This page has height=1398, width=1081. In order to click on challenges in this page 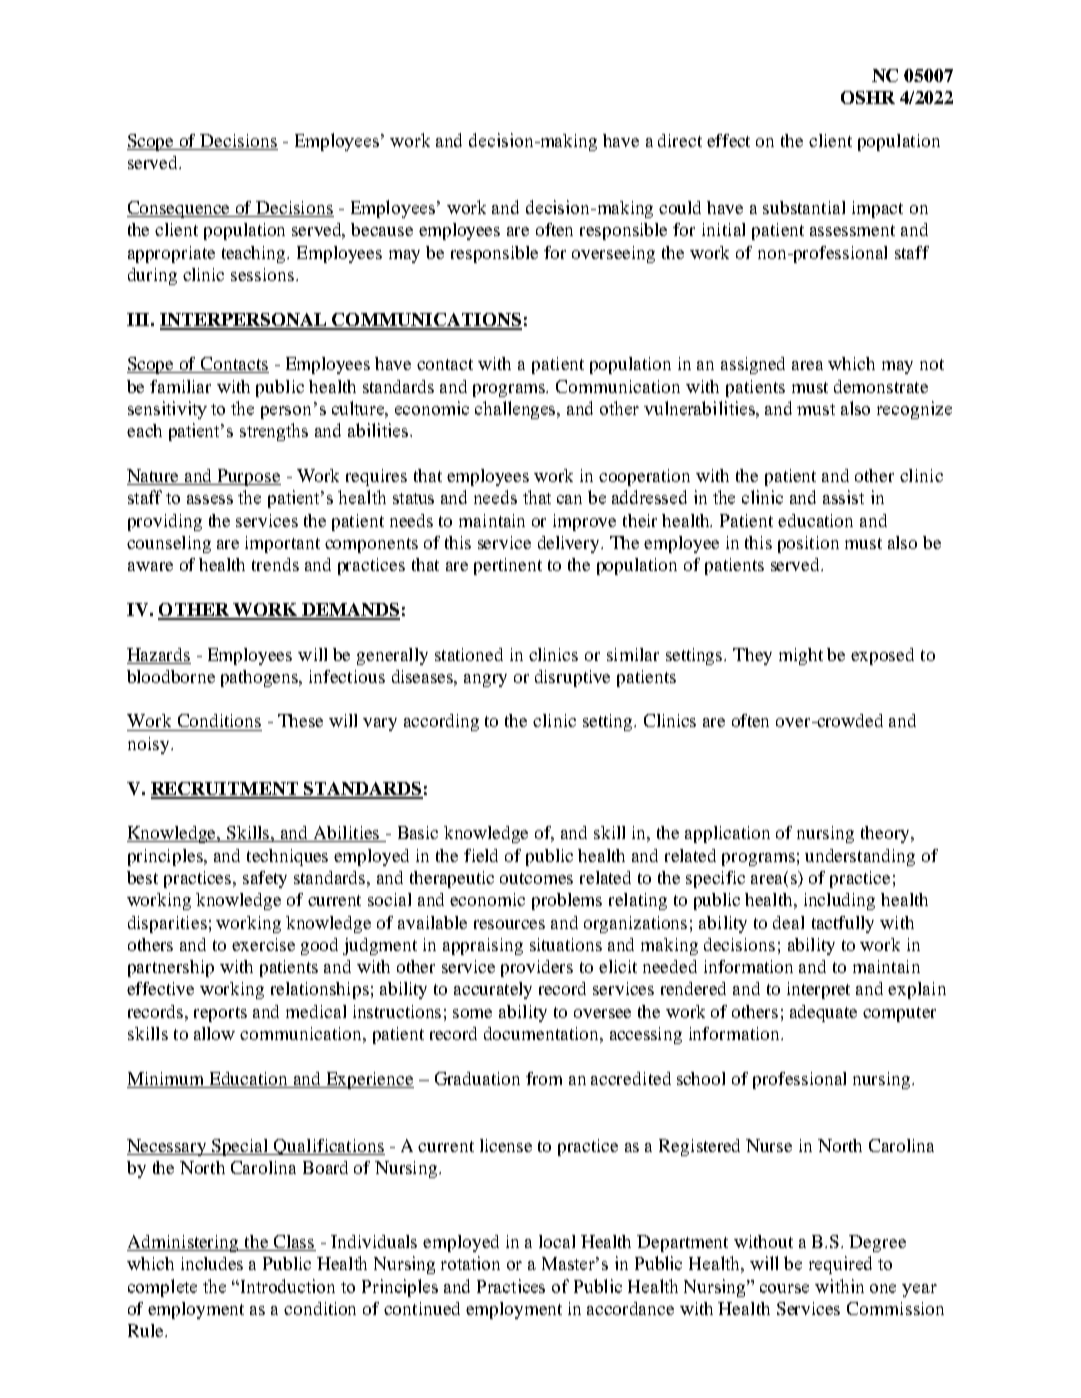, I will do `click(517, 410)`.
